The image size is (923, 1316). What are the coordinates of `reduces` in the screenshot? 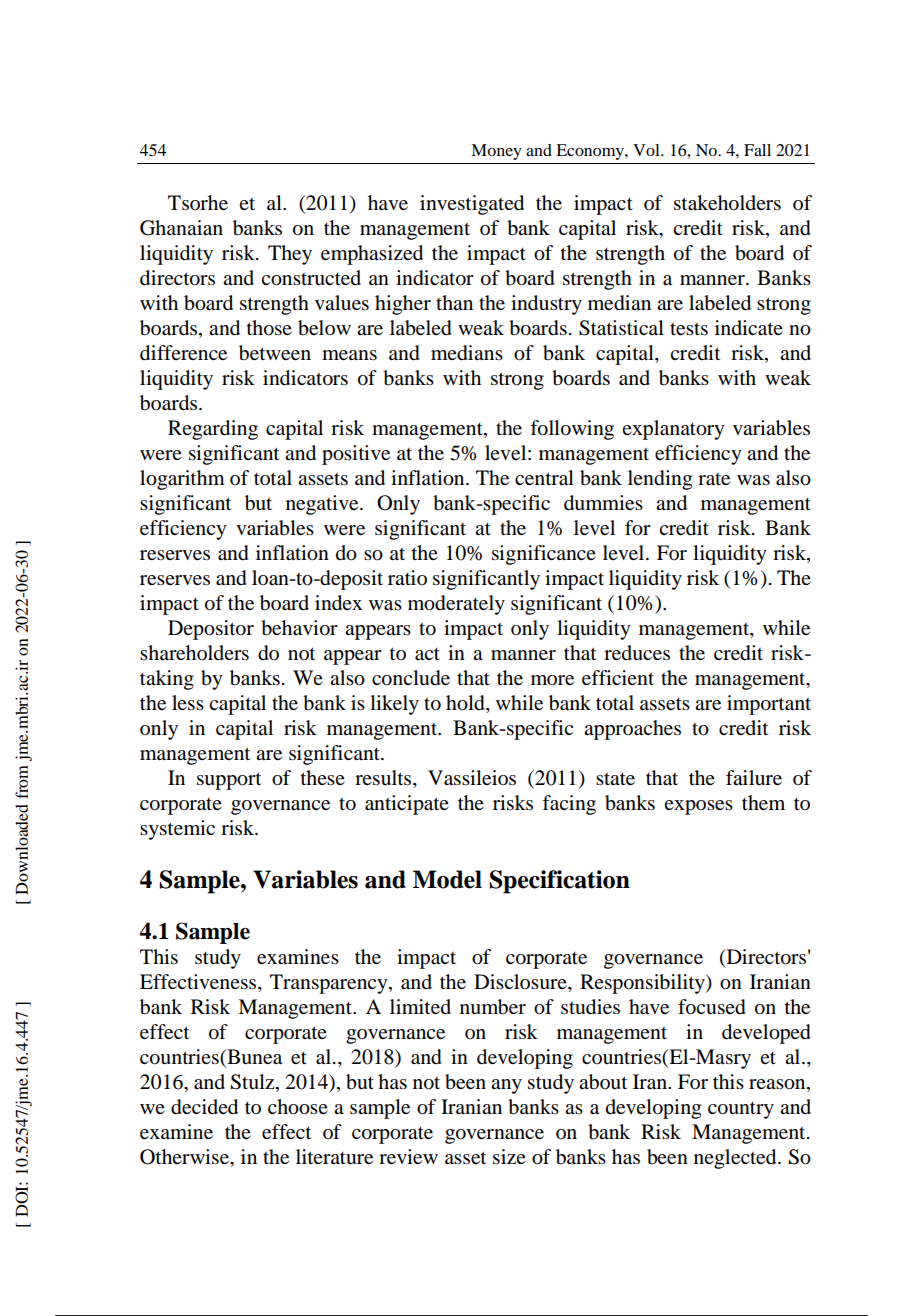 It's located at (637, 653).
